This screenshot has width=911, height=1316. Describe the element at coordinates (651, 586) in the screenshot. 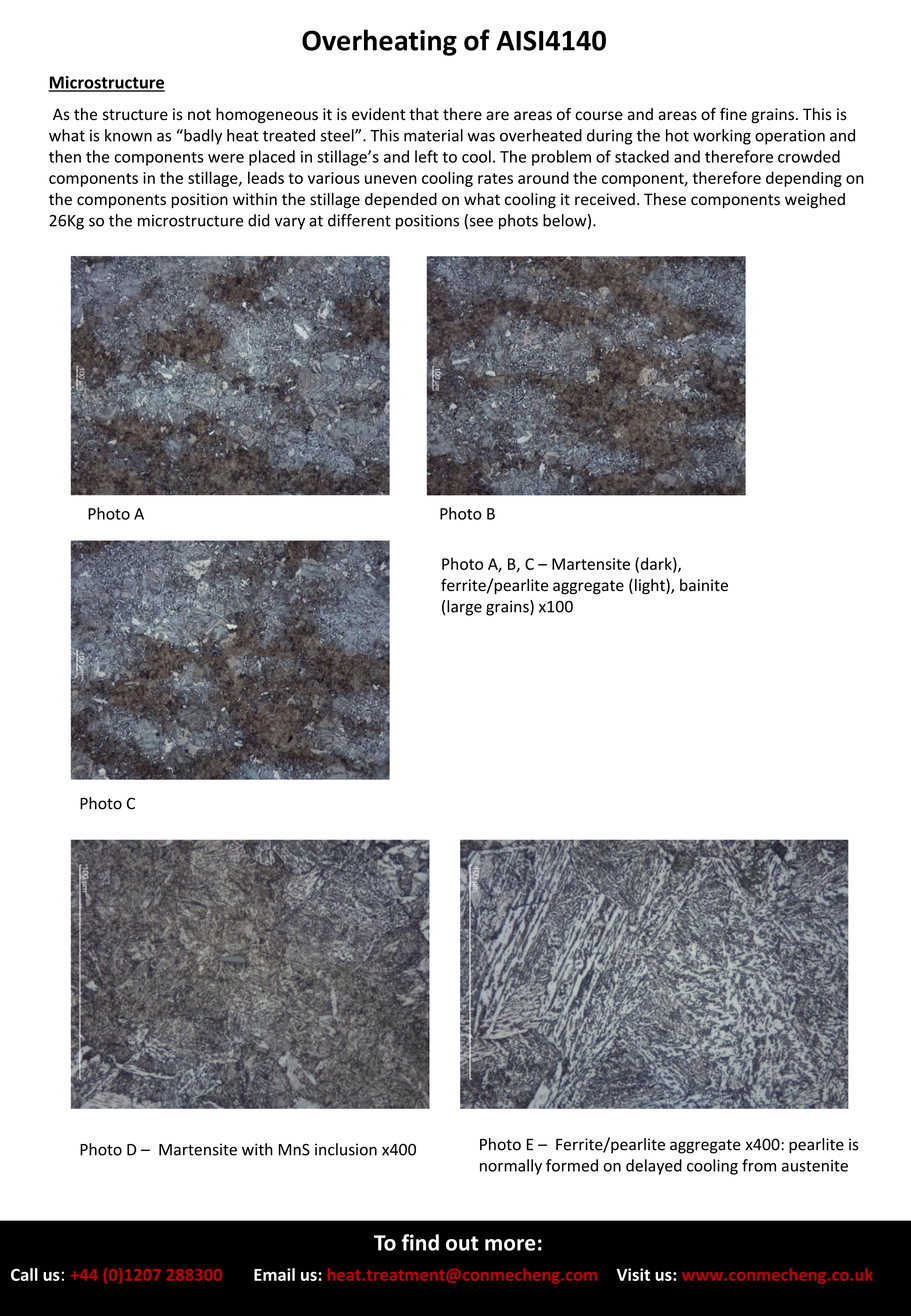

I see `light` at that location.
